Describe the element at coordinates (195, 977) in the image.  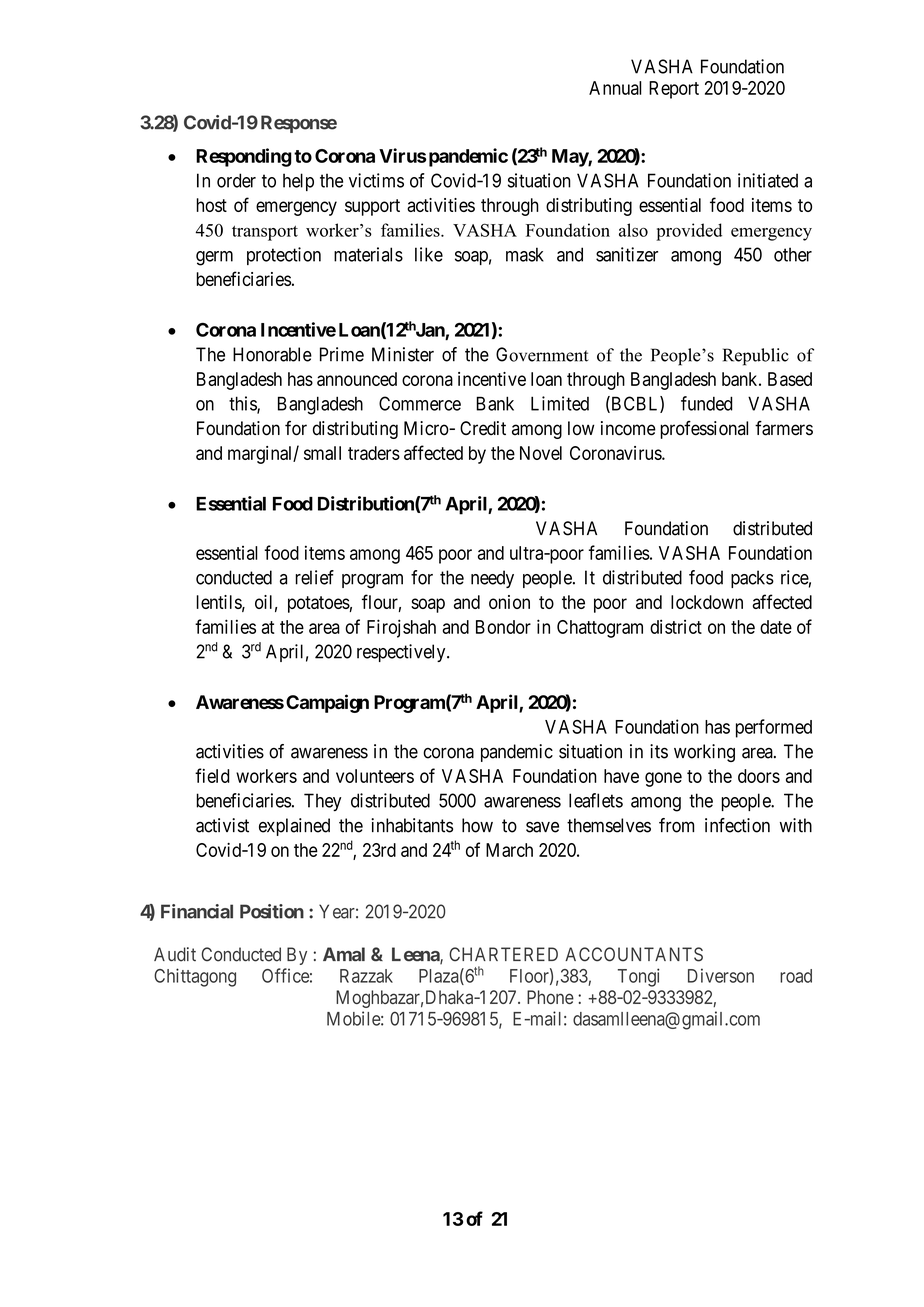
I see `Chittagong` at that location.
